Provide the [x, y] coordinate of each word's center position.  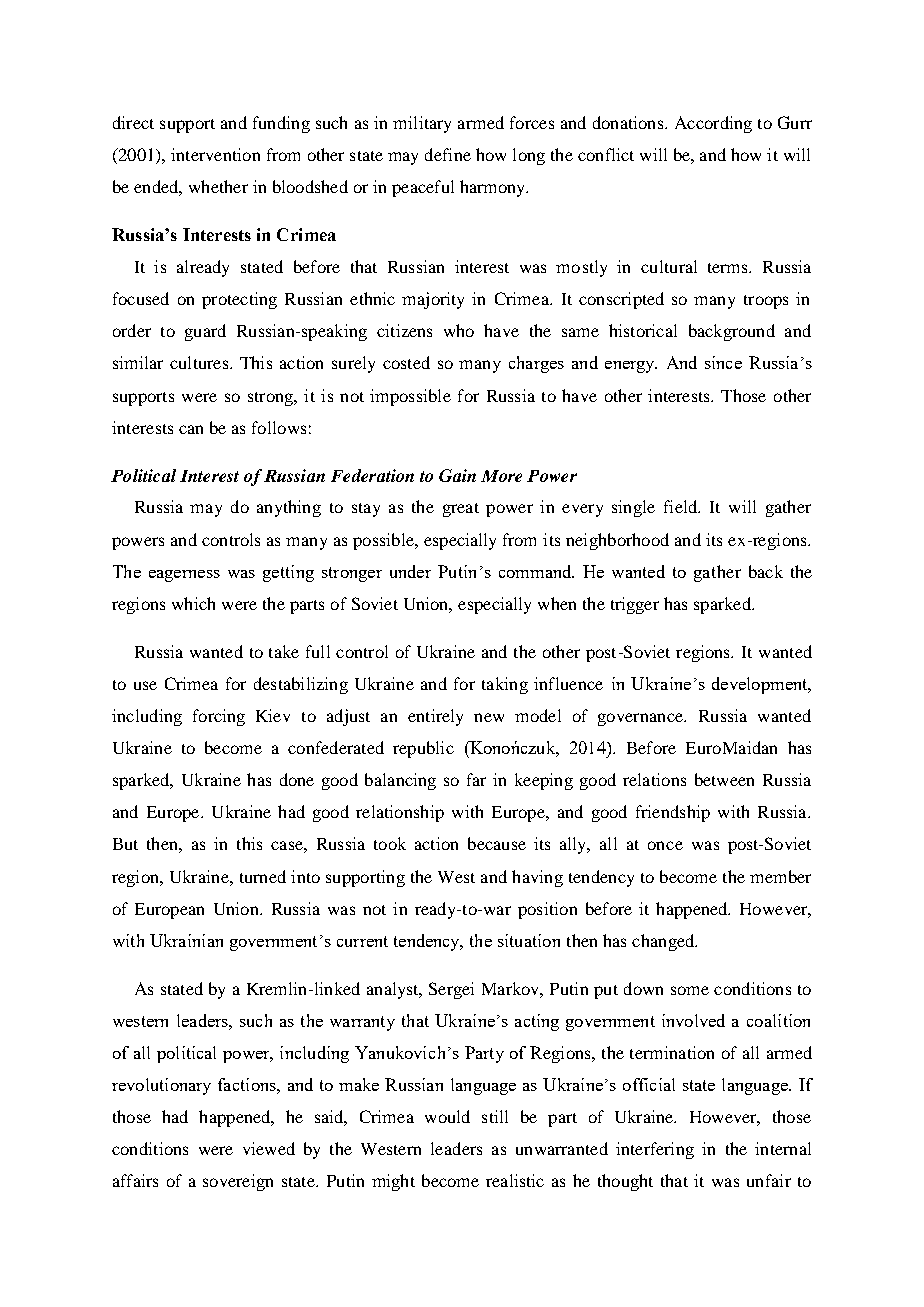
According [713, 124]
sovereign [238, 1182]
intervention [215, 154]
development [761, 685]
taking [505, 685]
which [193, 603]
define [448, 154]
